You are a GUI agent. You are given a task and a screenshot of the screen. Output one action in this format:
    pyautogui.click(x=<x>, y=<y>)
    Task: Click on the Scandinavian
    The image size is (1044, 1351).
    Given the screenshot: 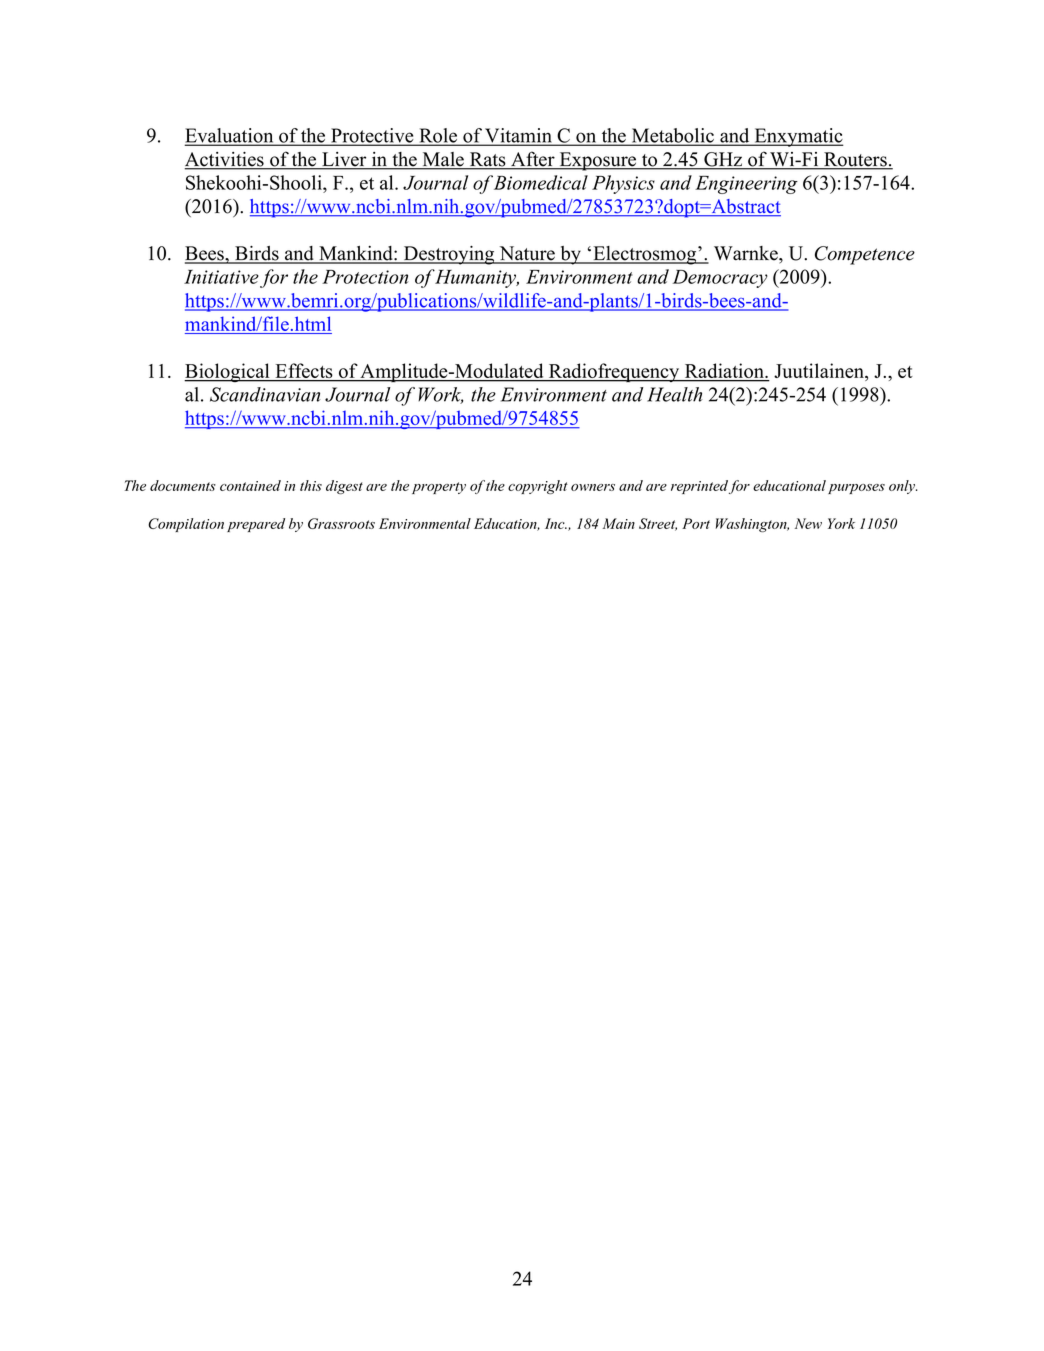 What is the action you would take?
    pyautogui.click(x=265, y=394)
